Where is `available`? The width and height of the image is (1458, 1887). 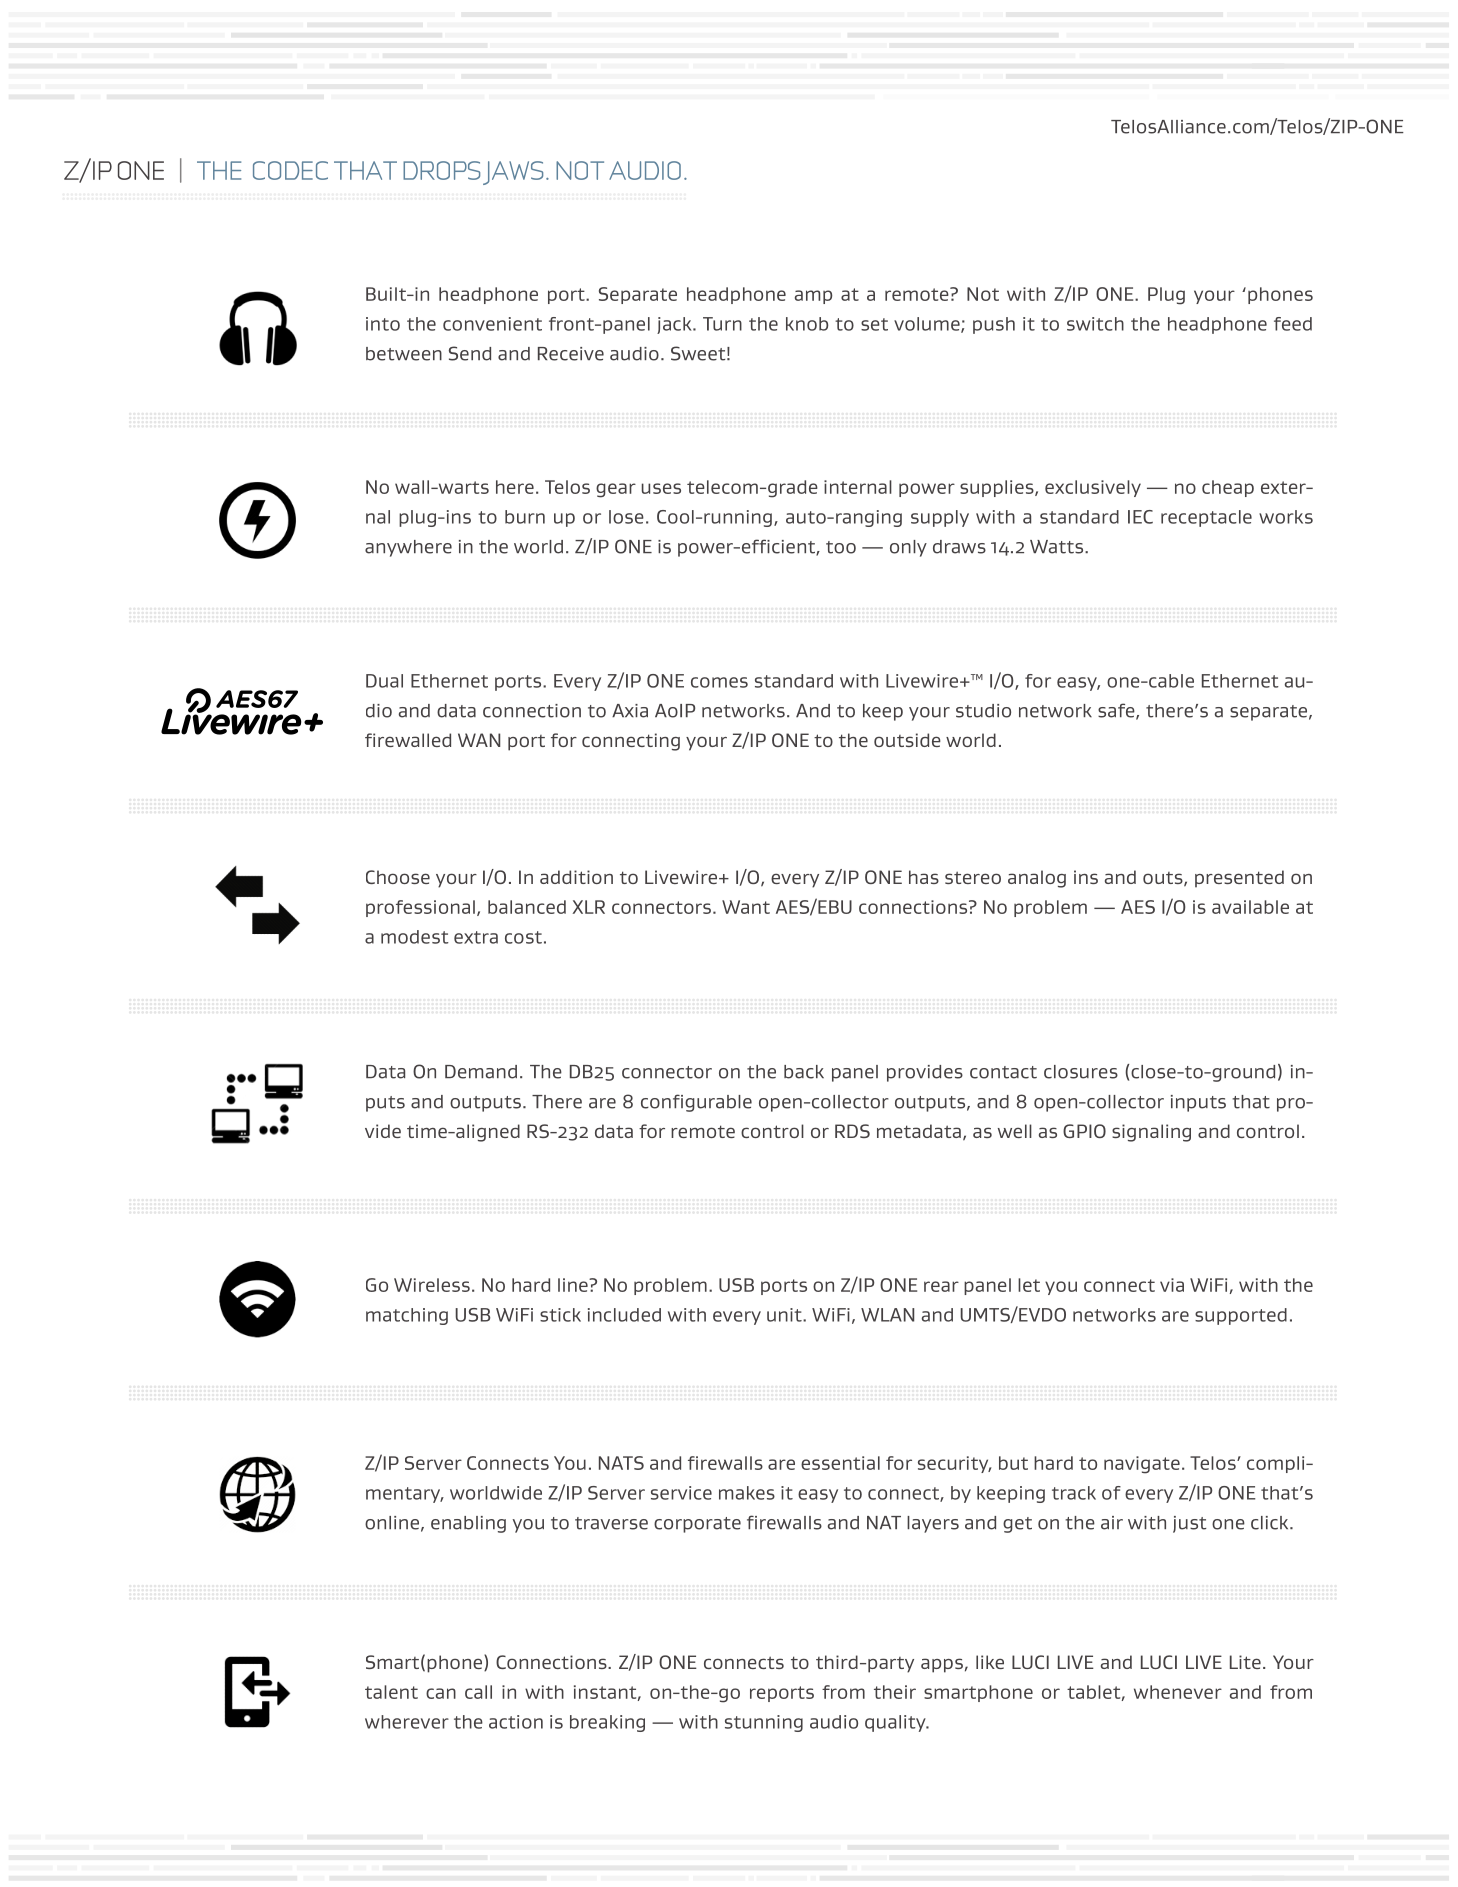
available is located at coordinates (1250, 907).
